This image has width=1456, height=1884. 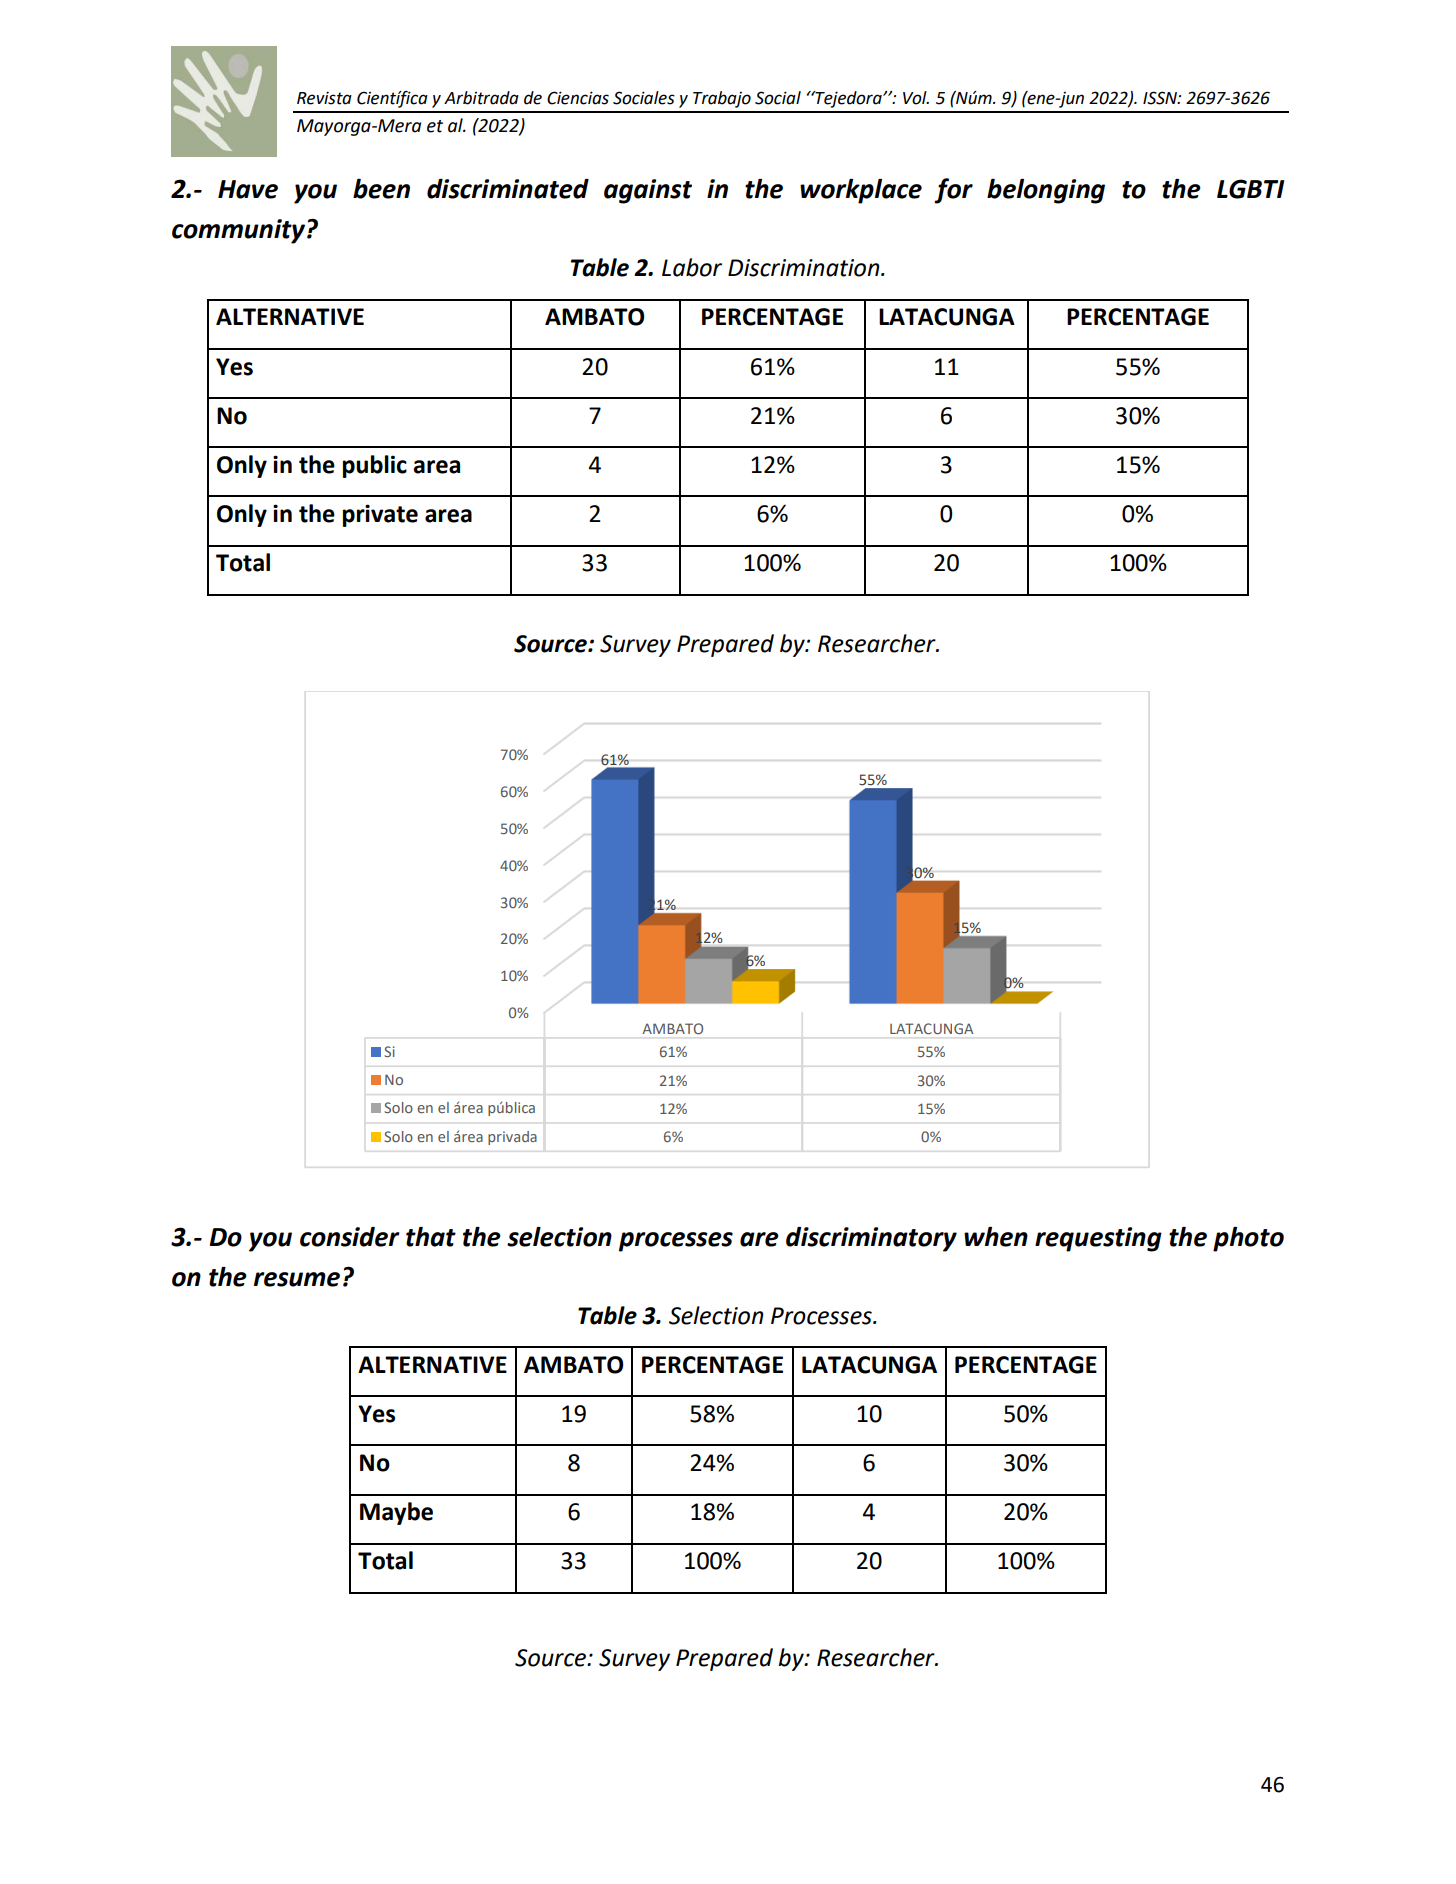 What do you see at coordinates (871, 1239) in the image?
I see `discriminatory` at bounding box center [871, 1239].
